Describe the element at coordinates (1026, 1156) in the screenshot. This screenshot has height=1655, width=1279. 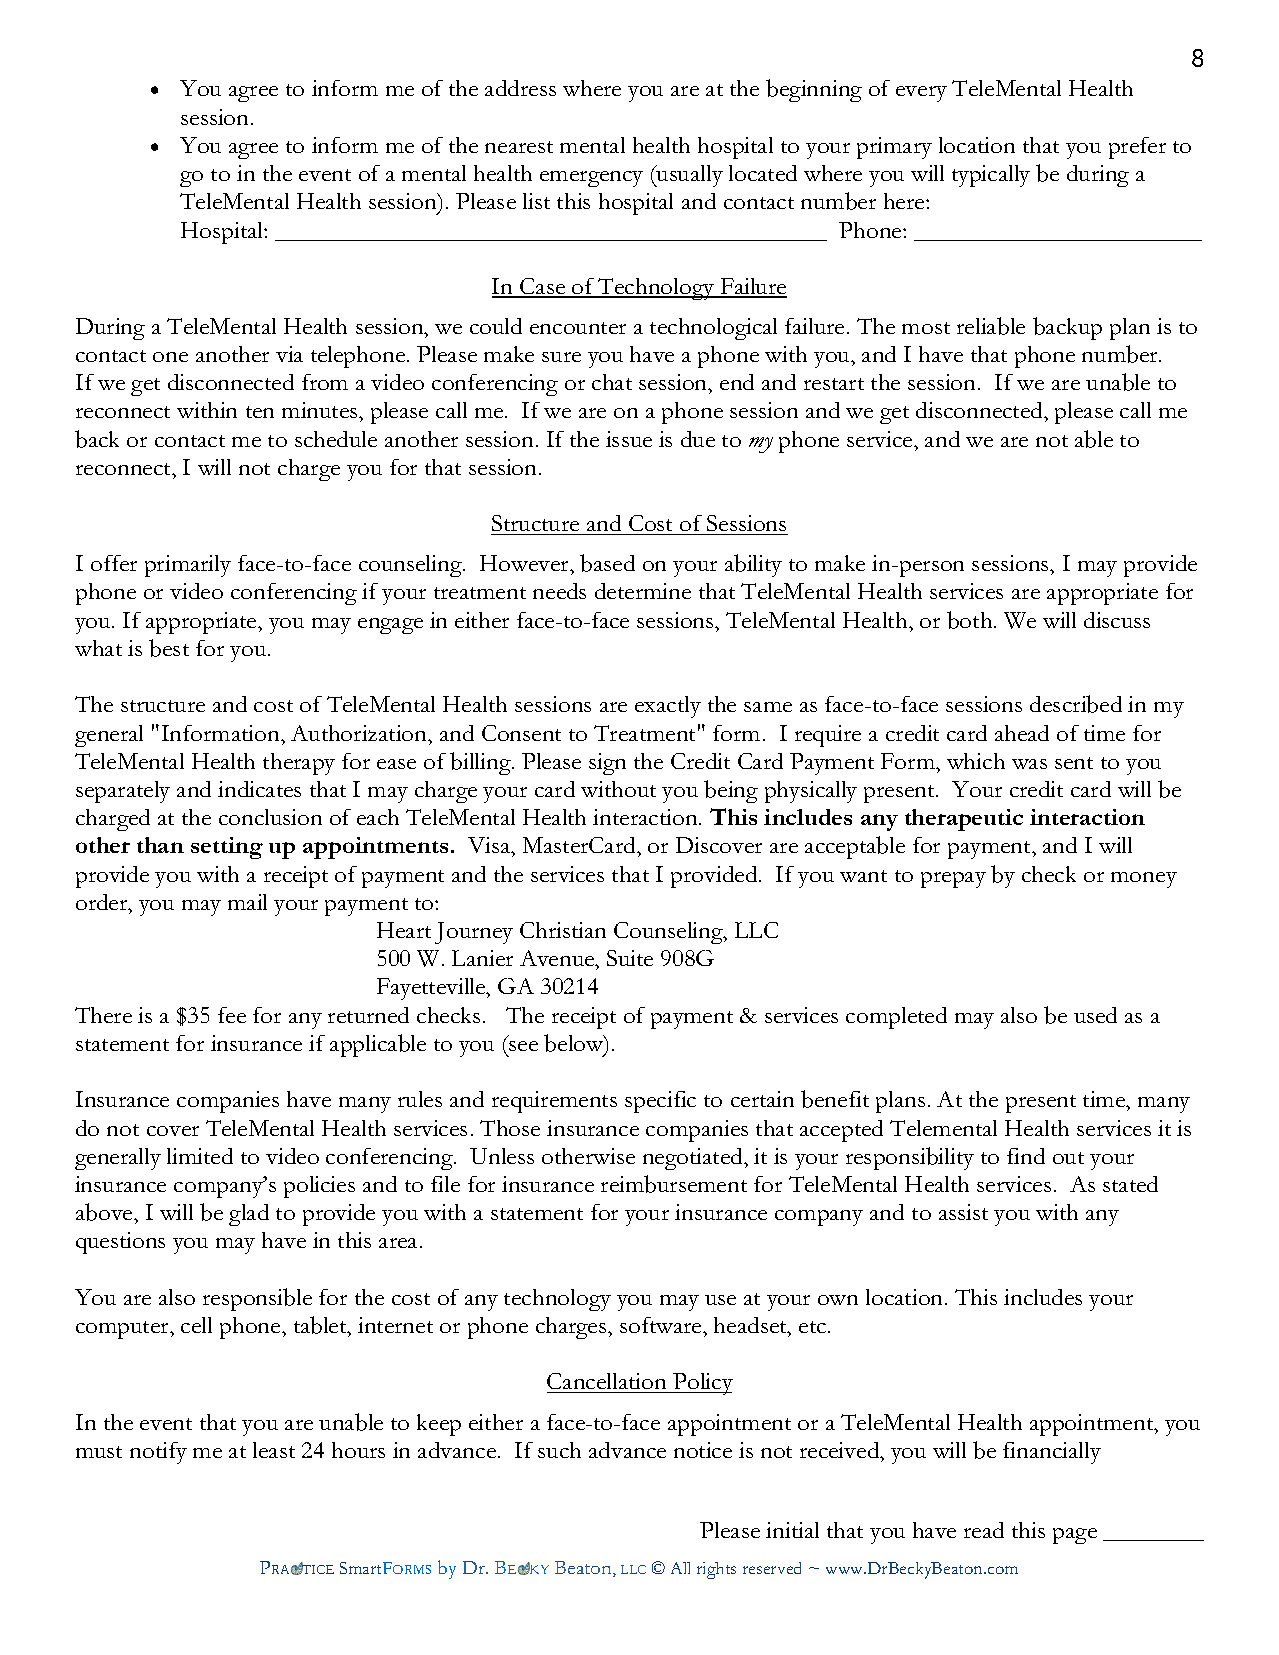
I see `find` at that location.
